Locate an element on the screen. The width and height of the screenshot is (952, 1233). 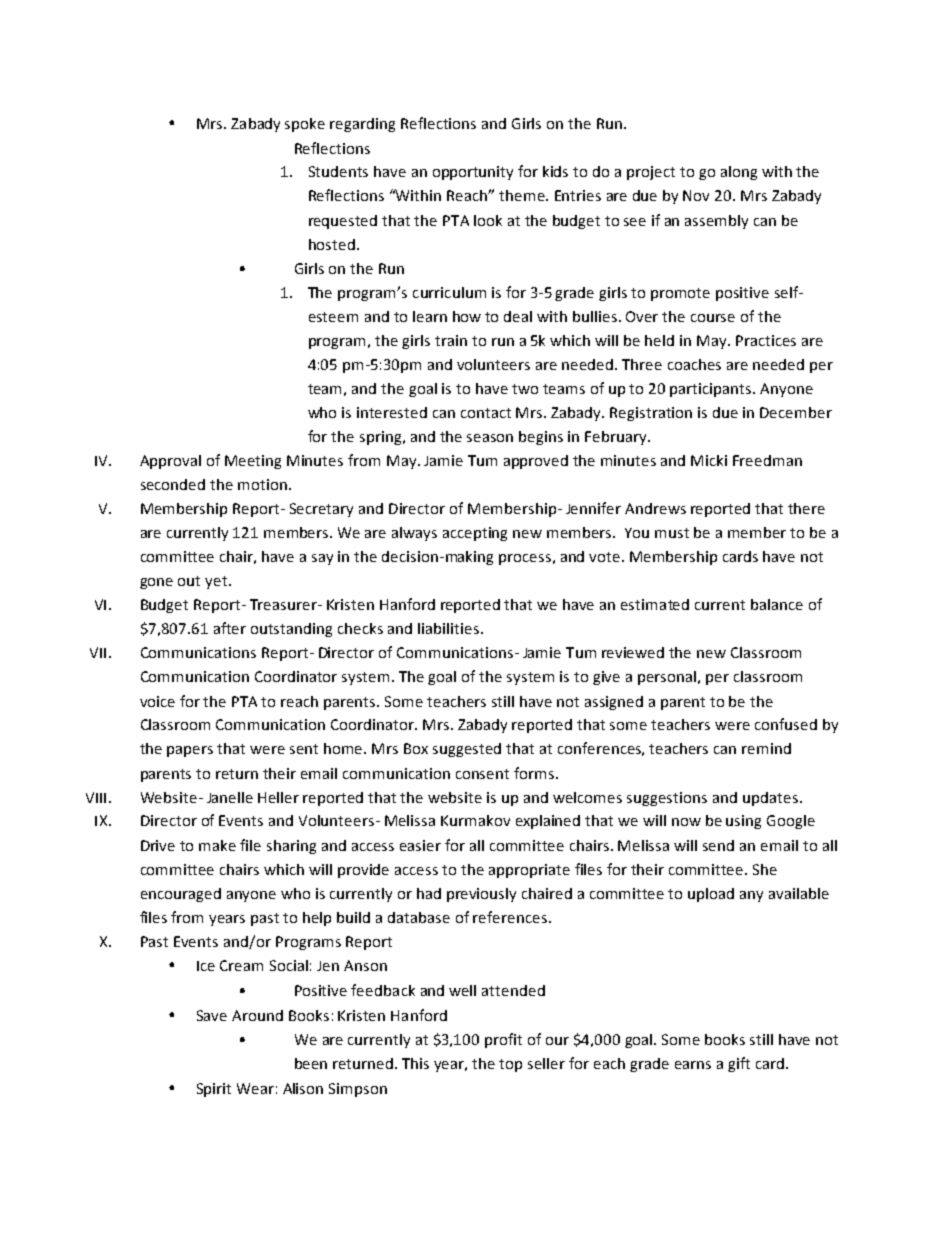
opportunity is located at coordinates (473, 173).
